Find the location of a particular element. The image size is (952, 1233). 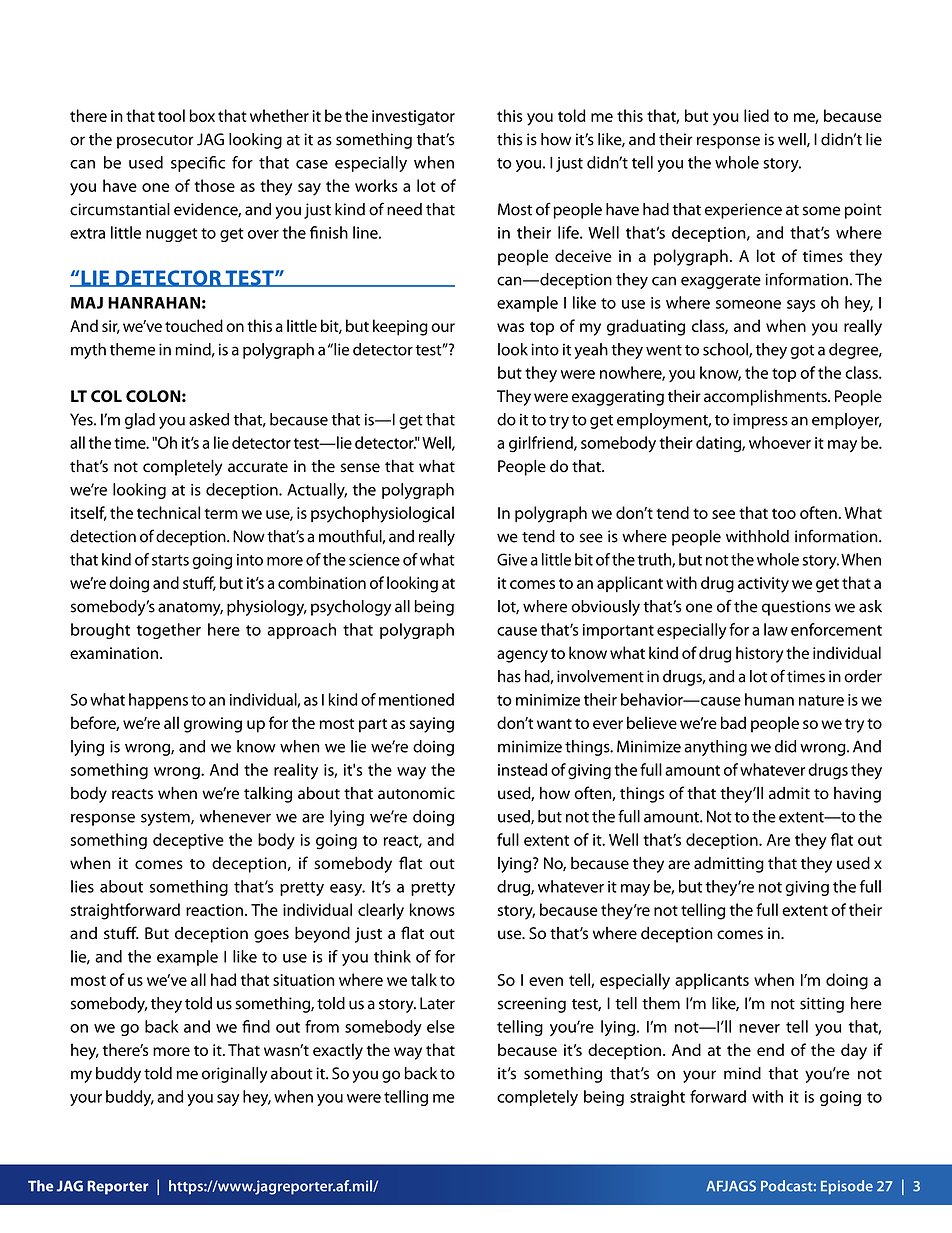

lied is located at coordinates (756, 115).
